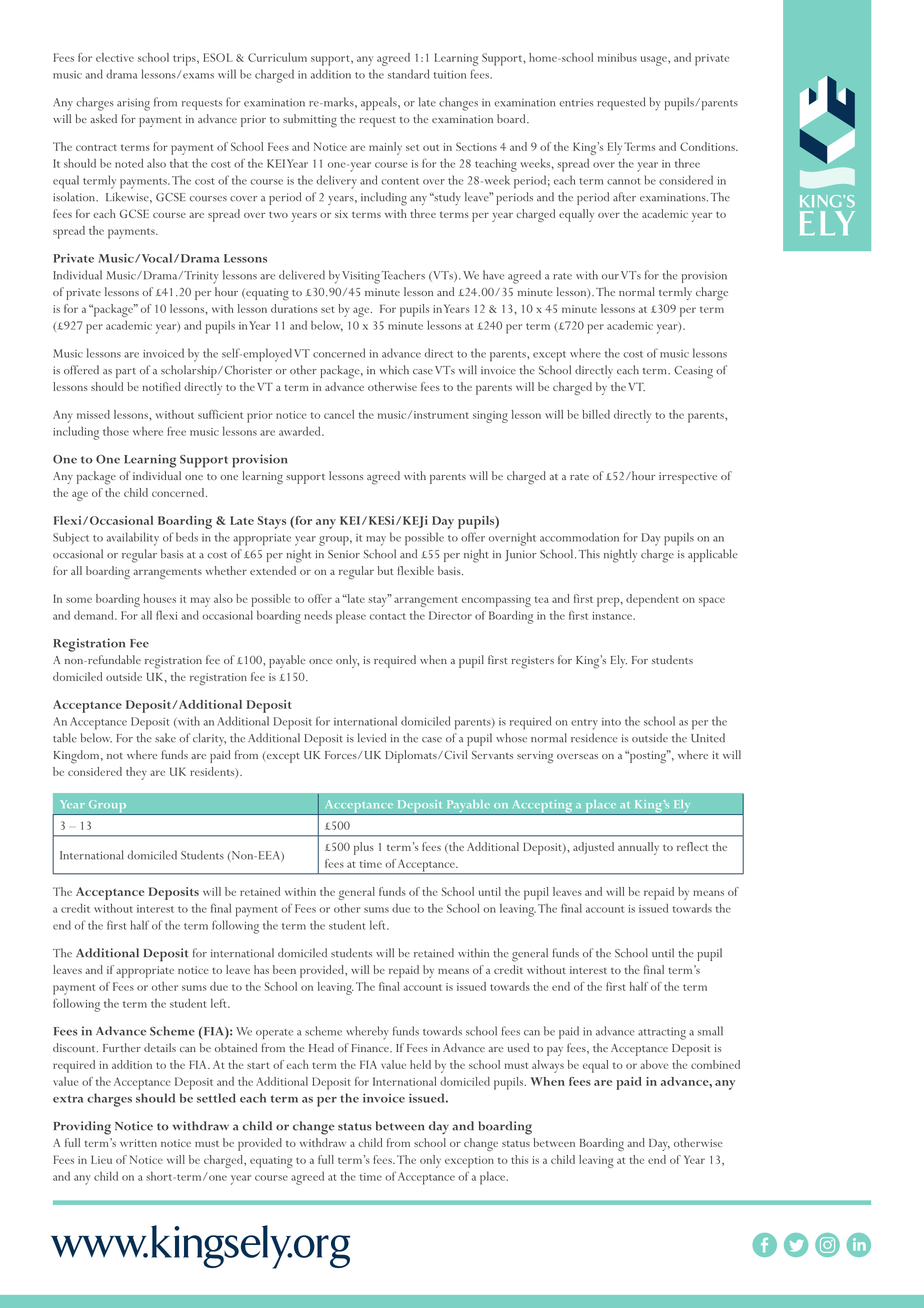 This image has width=924, height=1308. Describe the element at coordinates (136, 773) in the image. I see `they` at that location.
